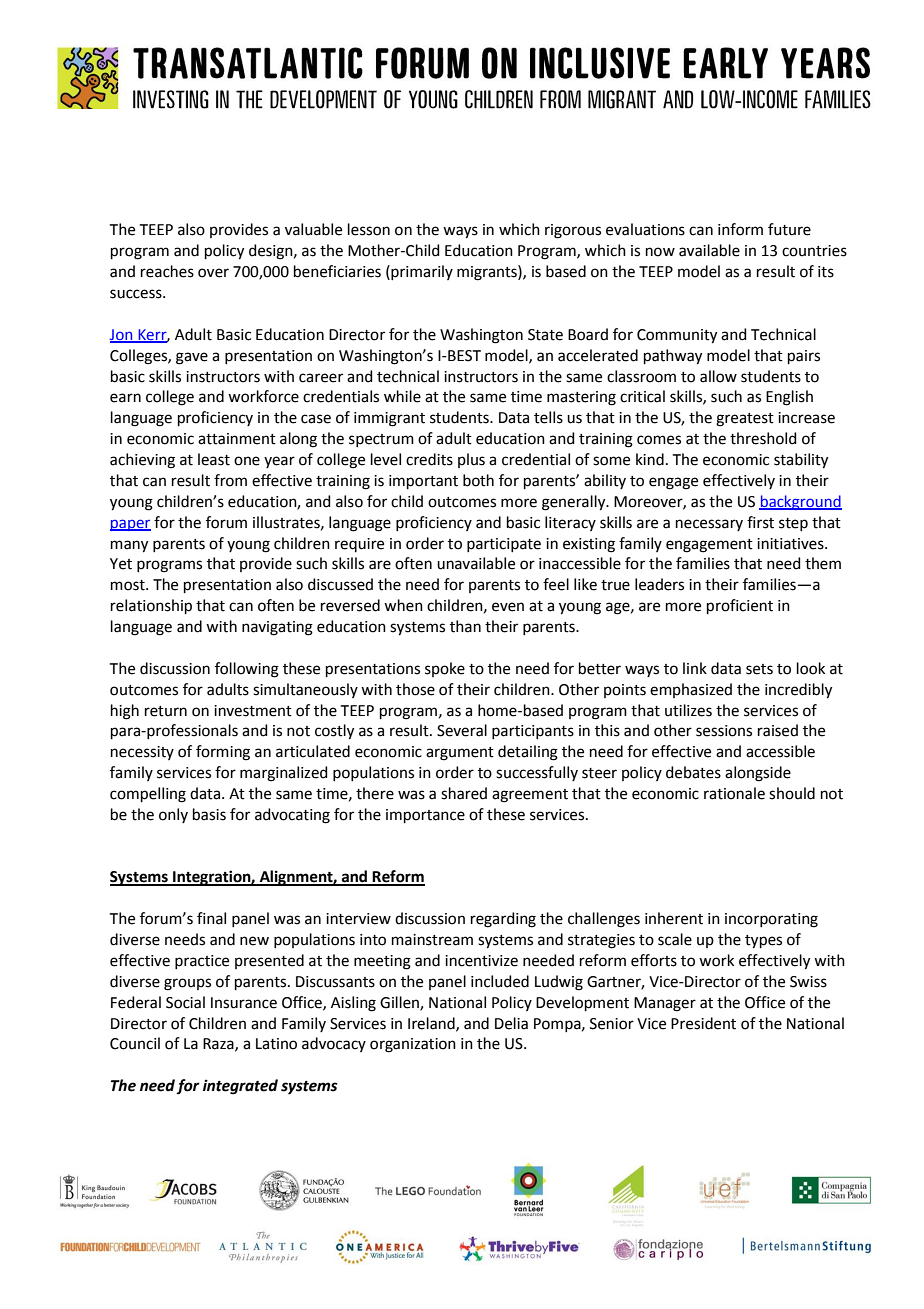 The width and height of the document is (924, 1309). What do you see at coordinates (223, 753) in the document?
I see `forming` at bounding box center [223, 753].
